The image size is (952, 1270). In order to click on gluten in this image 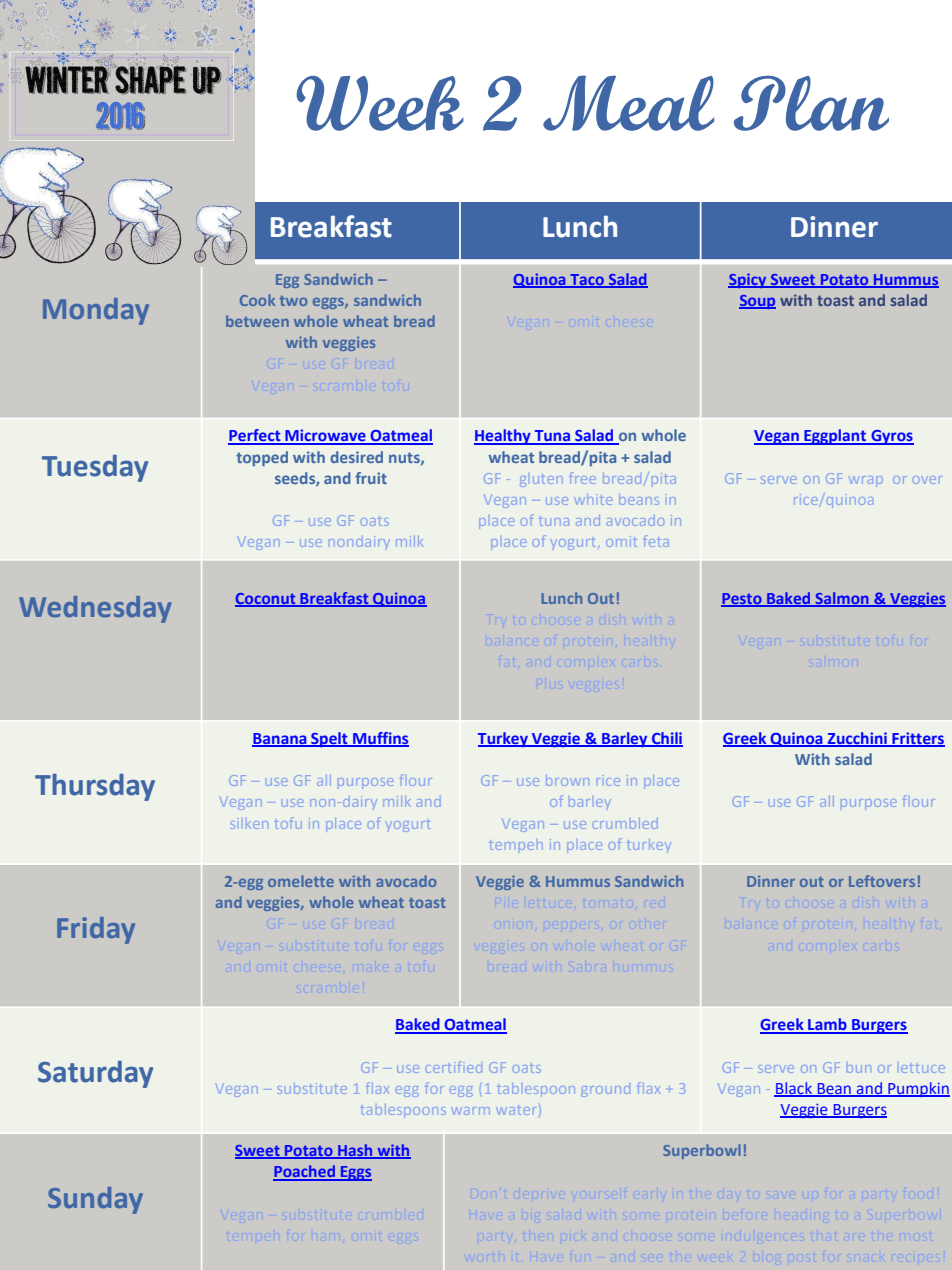, I will do `click(541, 480)`.
